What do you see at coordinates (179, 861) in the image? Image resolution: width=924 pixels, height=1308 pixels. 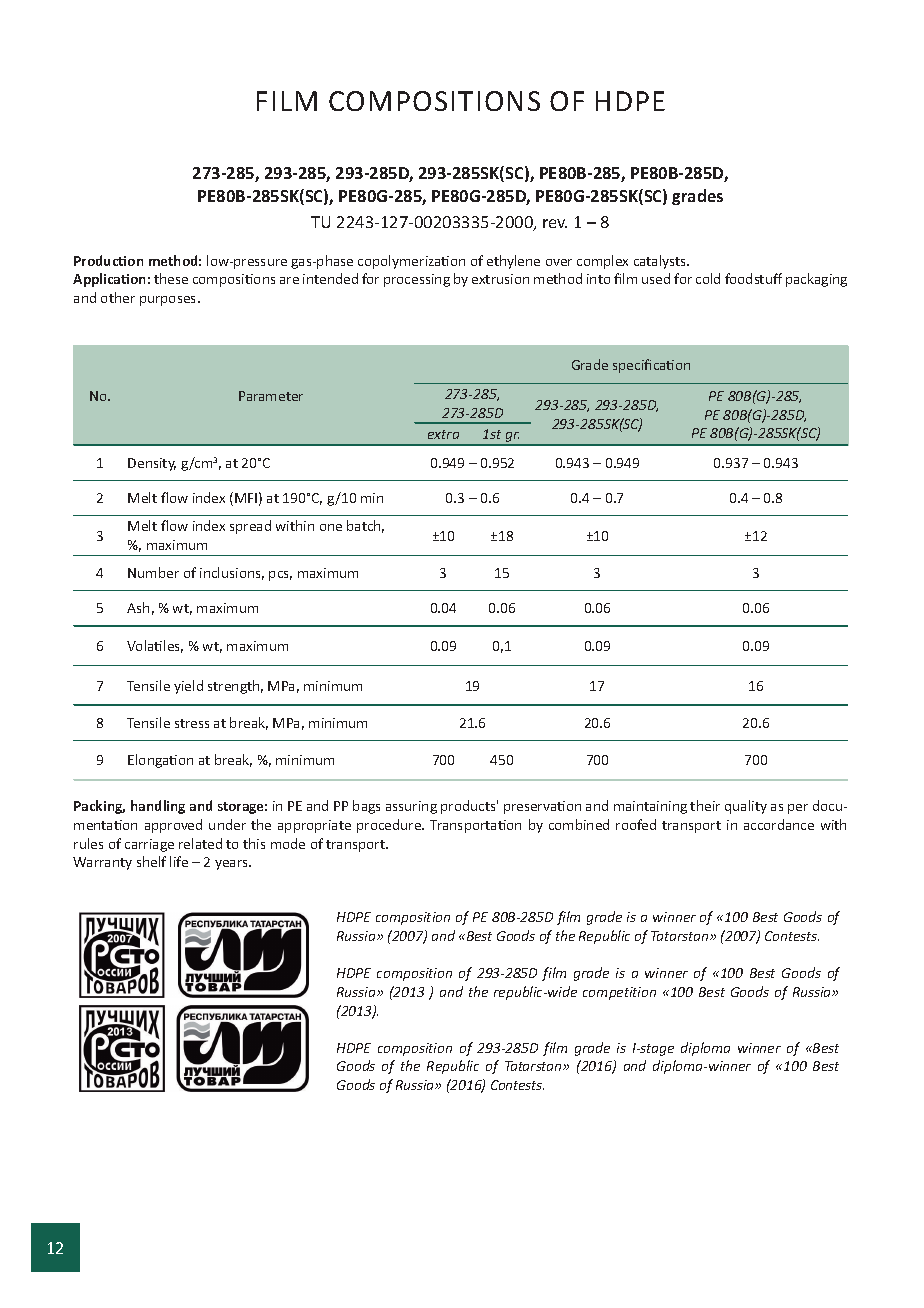 I see `life` at bounding box center [179, 861].
